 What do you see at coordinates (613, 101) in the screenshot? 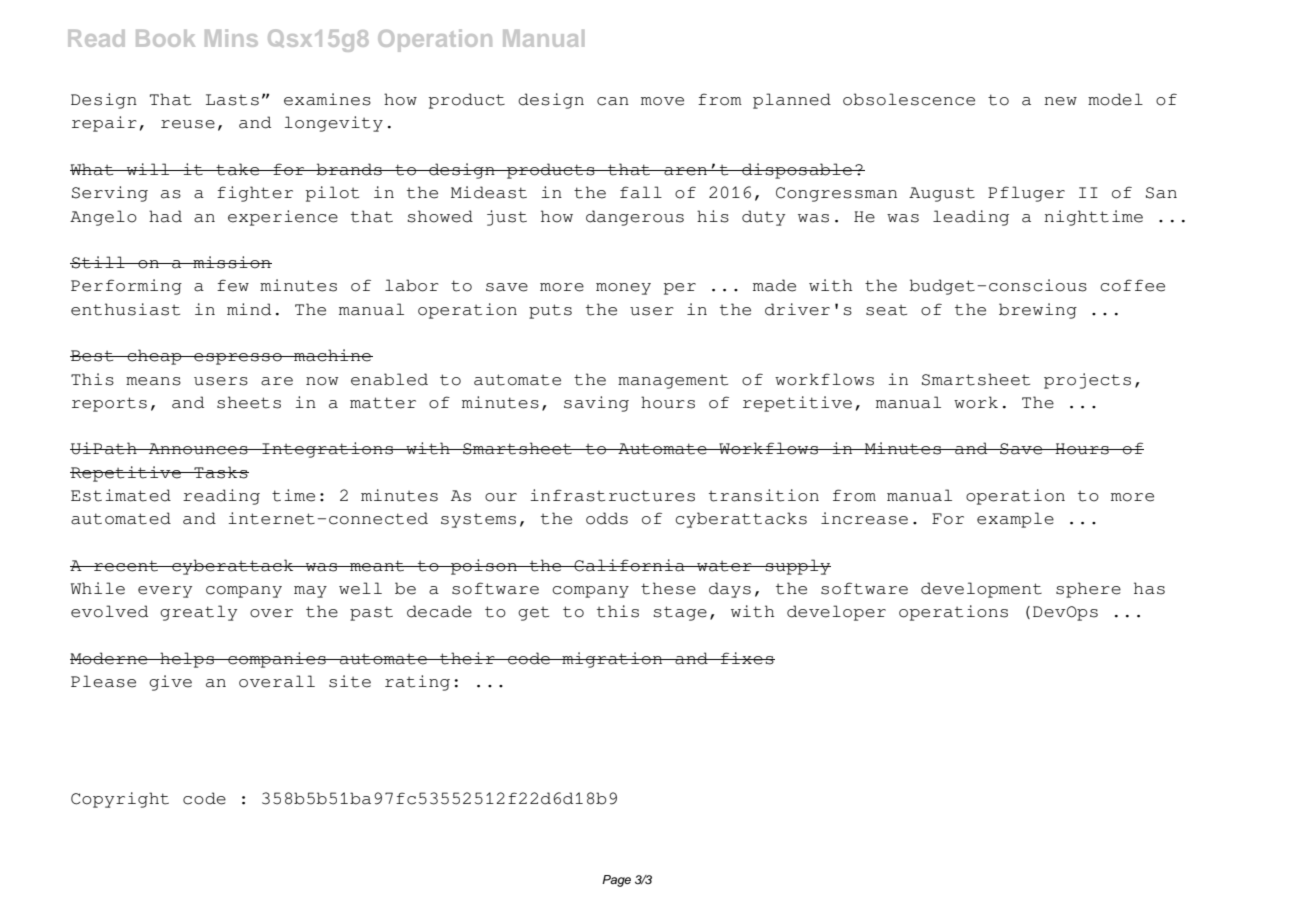
I see `can` at bounding box center [613, 101].
